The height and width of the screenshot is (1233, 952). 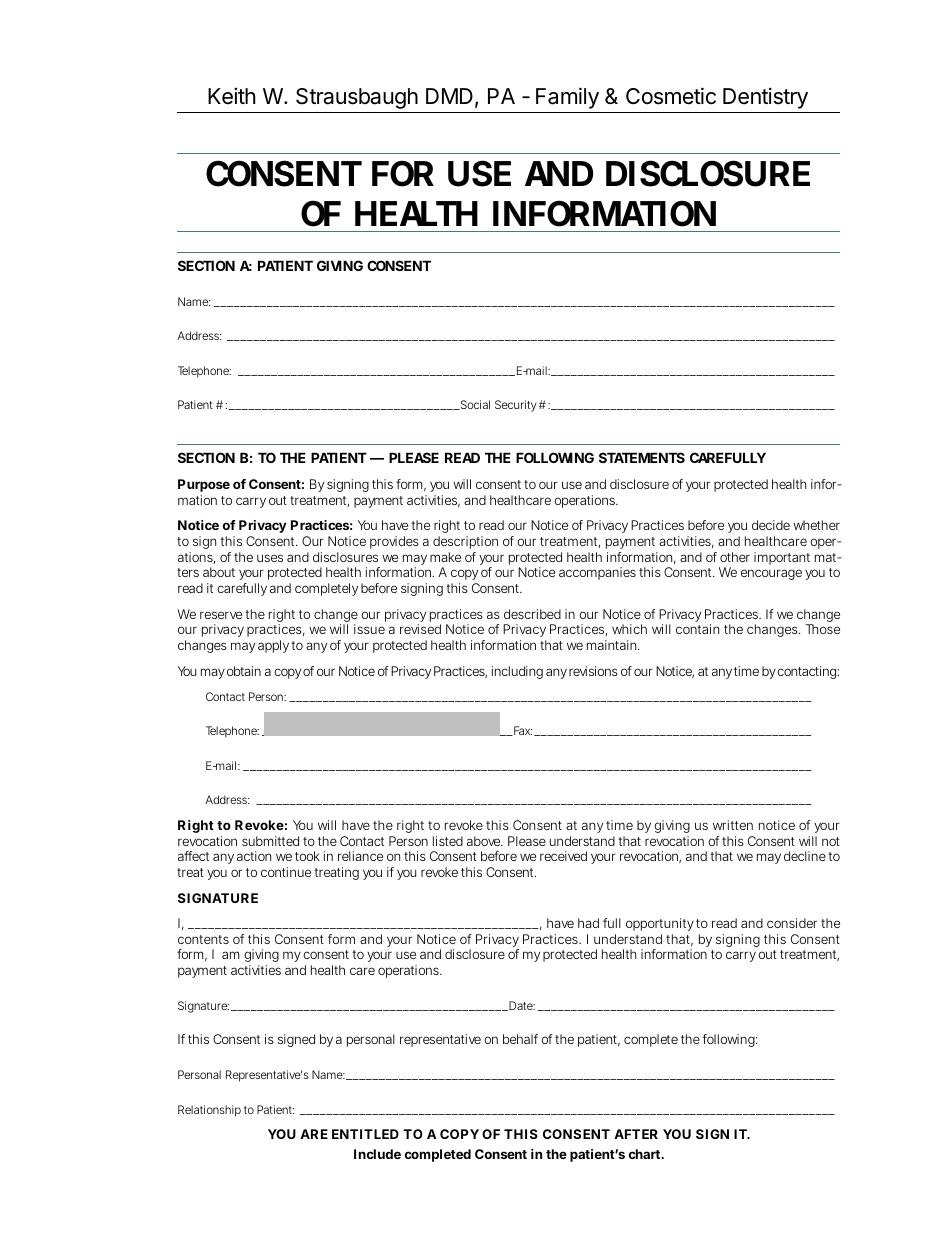 What do you see at coordinates (642, 457) in the screenshot?
I see `STATEMENTS` at bounding box center [642, 457].
